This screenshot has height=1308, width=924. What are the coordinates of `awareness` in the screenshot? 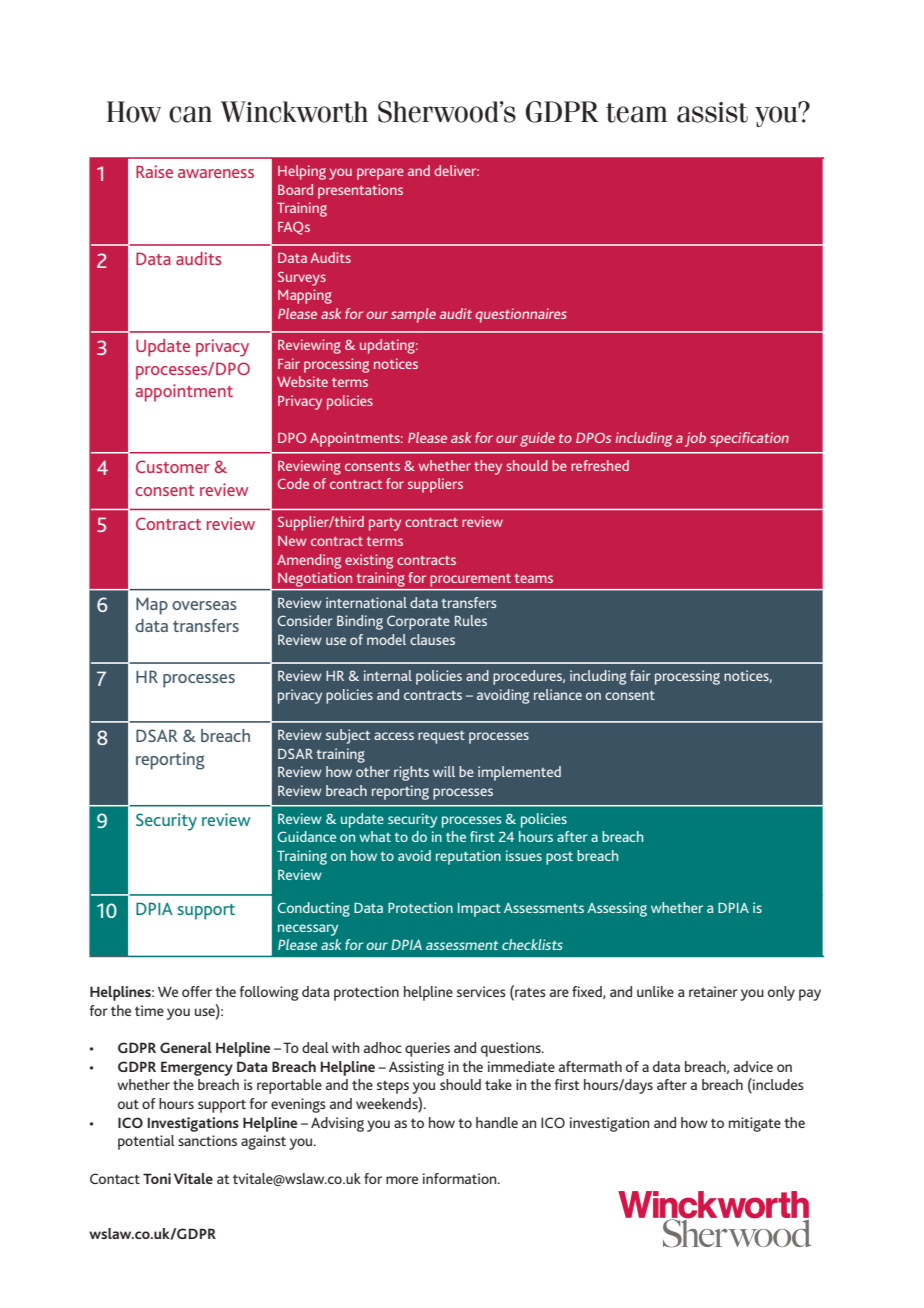 It's located at (216, 173).
